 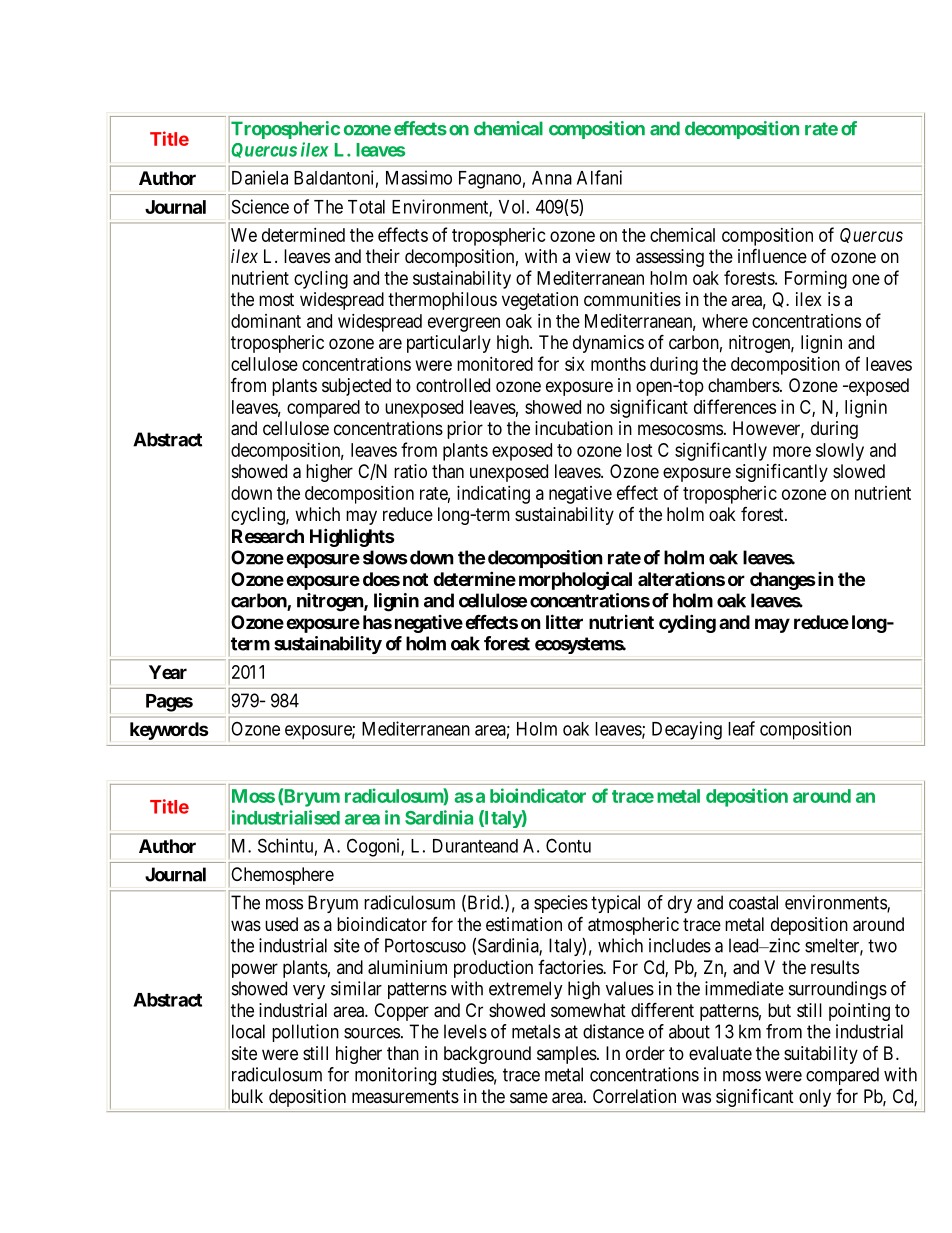 What do you see at coordinates (281, 924) in the screenshot?
I see `used` at bounding box center [281, 924].
